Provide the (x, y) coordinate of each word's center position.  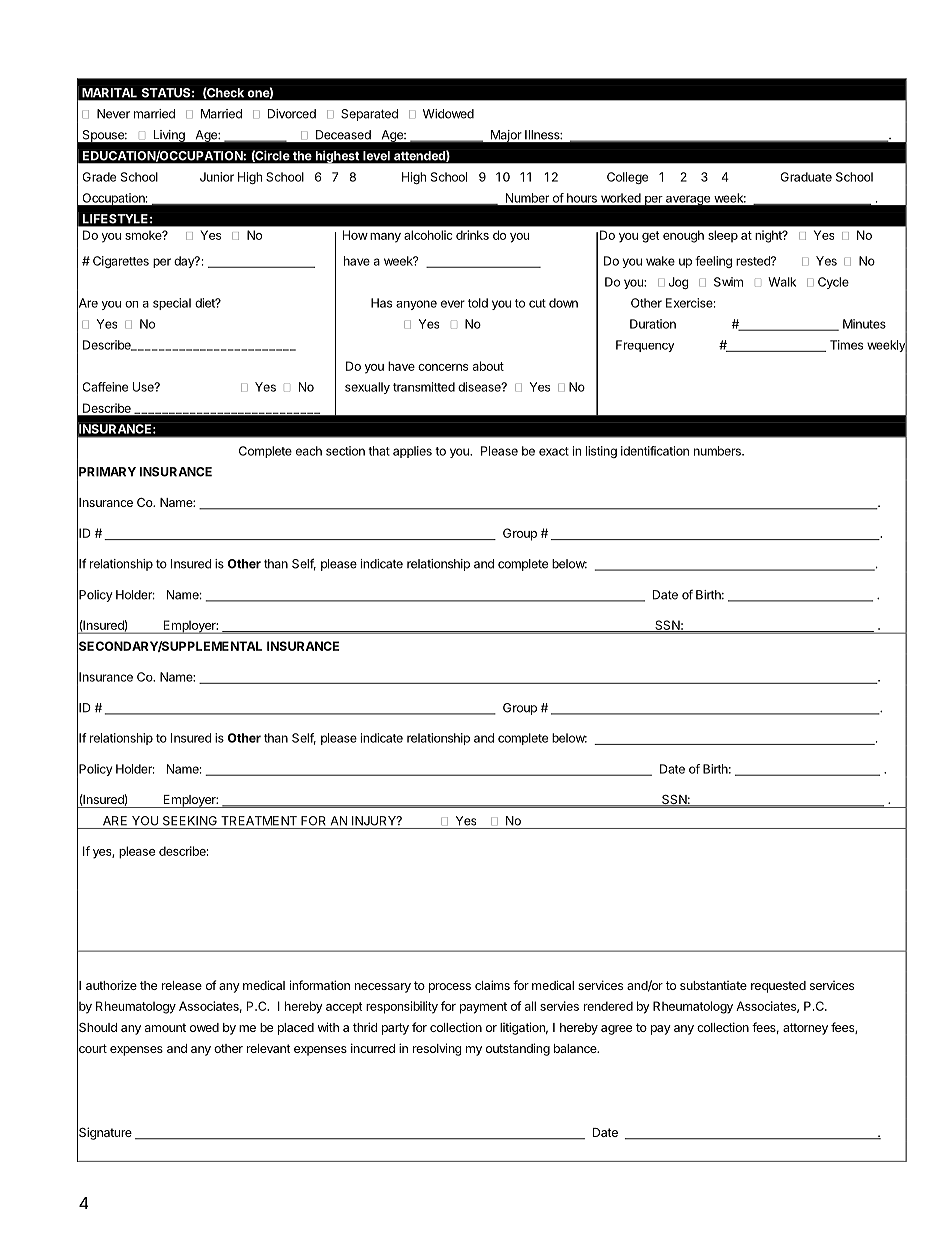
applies (412, 452)
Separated (369, 115)
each (309, 451)
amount (165, 1027)
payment (483, 1008)
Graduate (806, 177)
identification (655, 451)
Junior (217, 177)
